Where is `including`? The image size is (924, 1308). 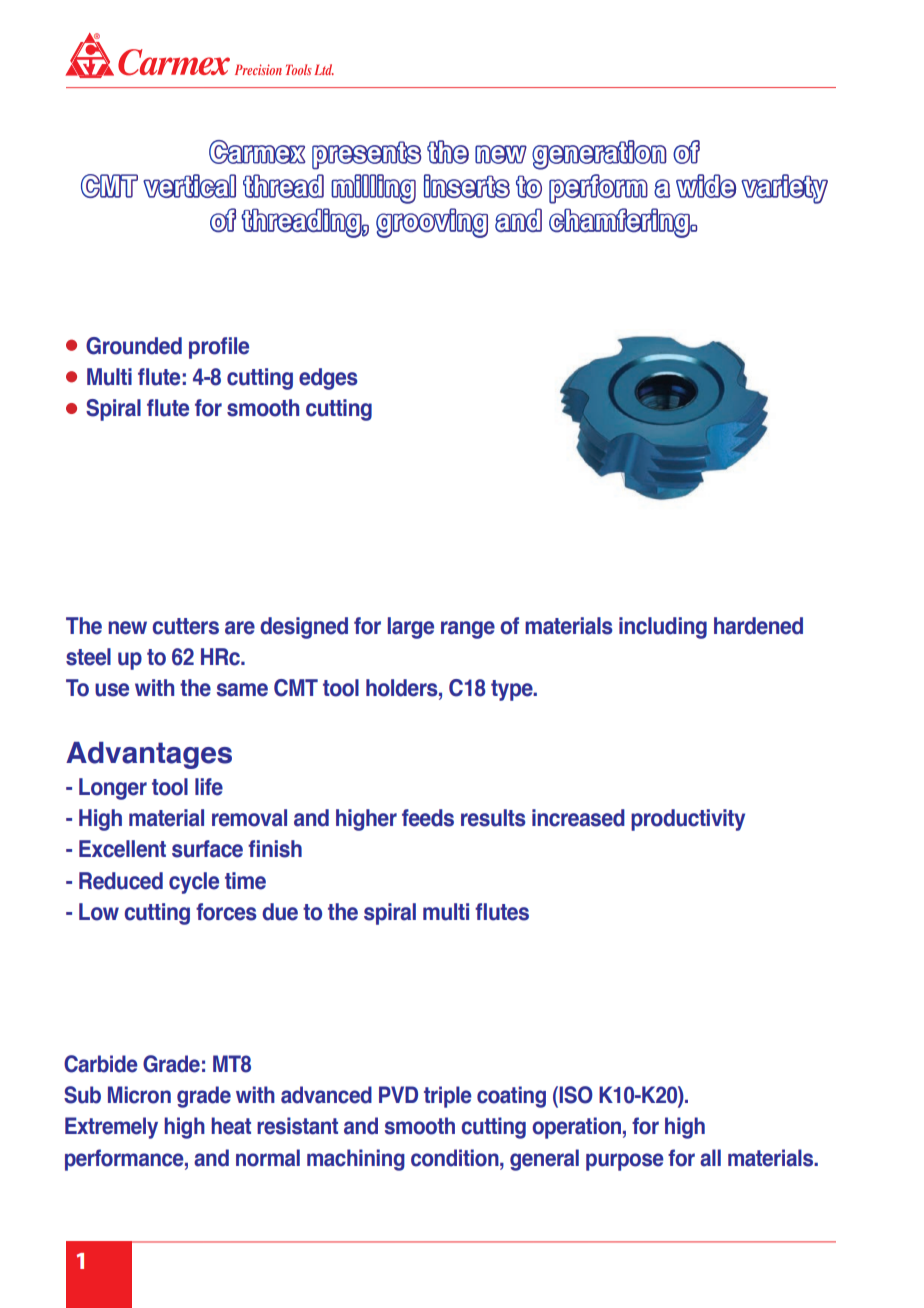 including is located at coordinates (663, 628).
